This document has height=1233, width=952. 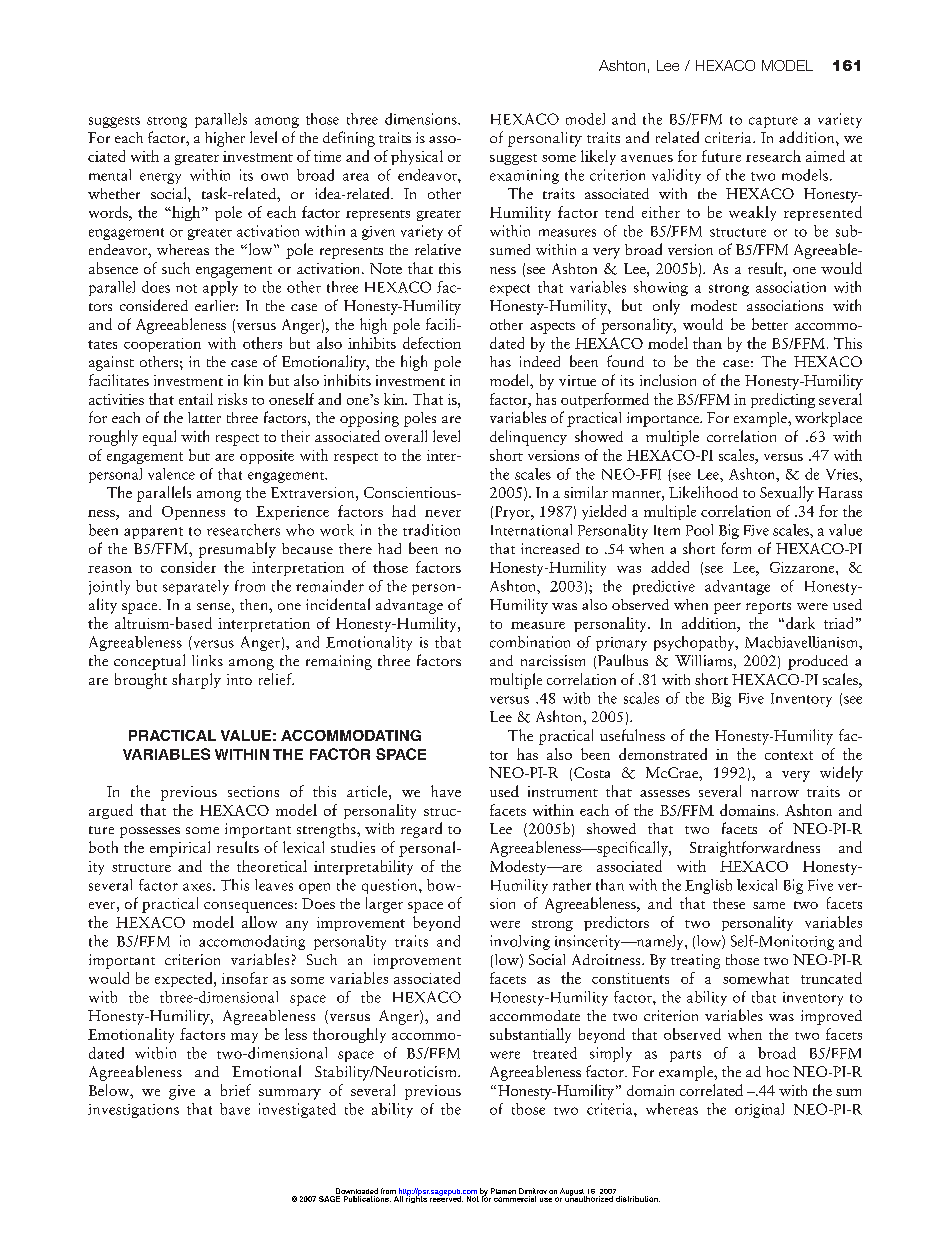 What do you see at coordinates (524, 176) in the document?
I see `examining` at bounding box center [524, 176].
